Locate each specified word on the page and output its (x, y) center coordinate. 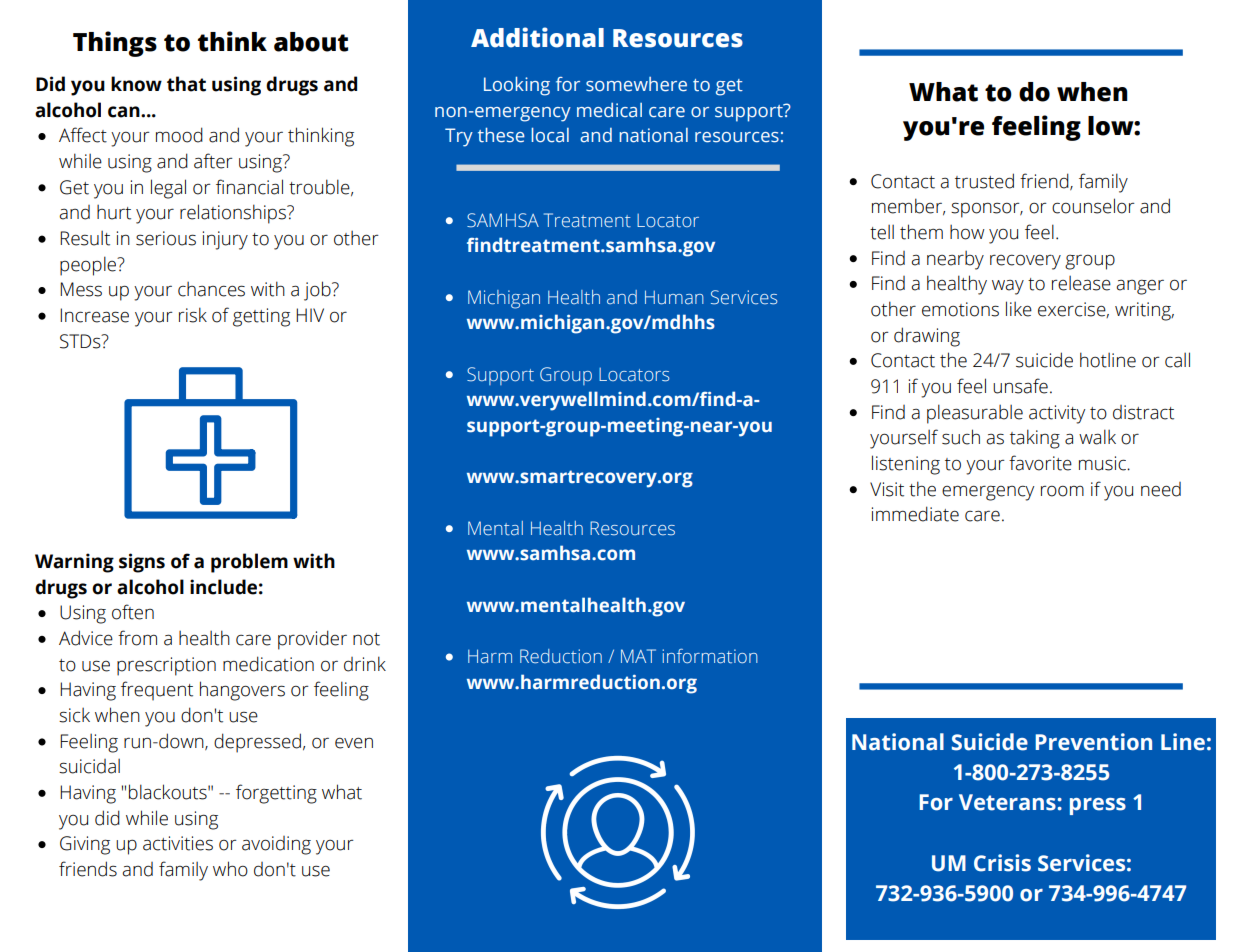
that (186, 84)
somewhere (636, 84)
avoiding (276, 845)
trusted (984, 181)
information (710, 656)
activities (178, 843)
